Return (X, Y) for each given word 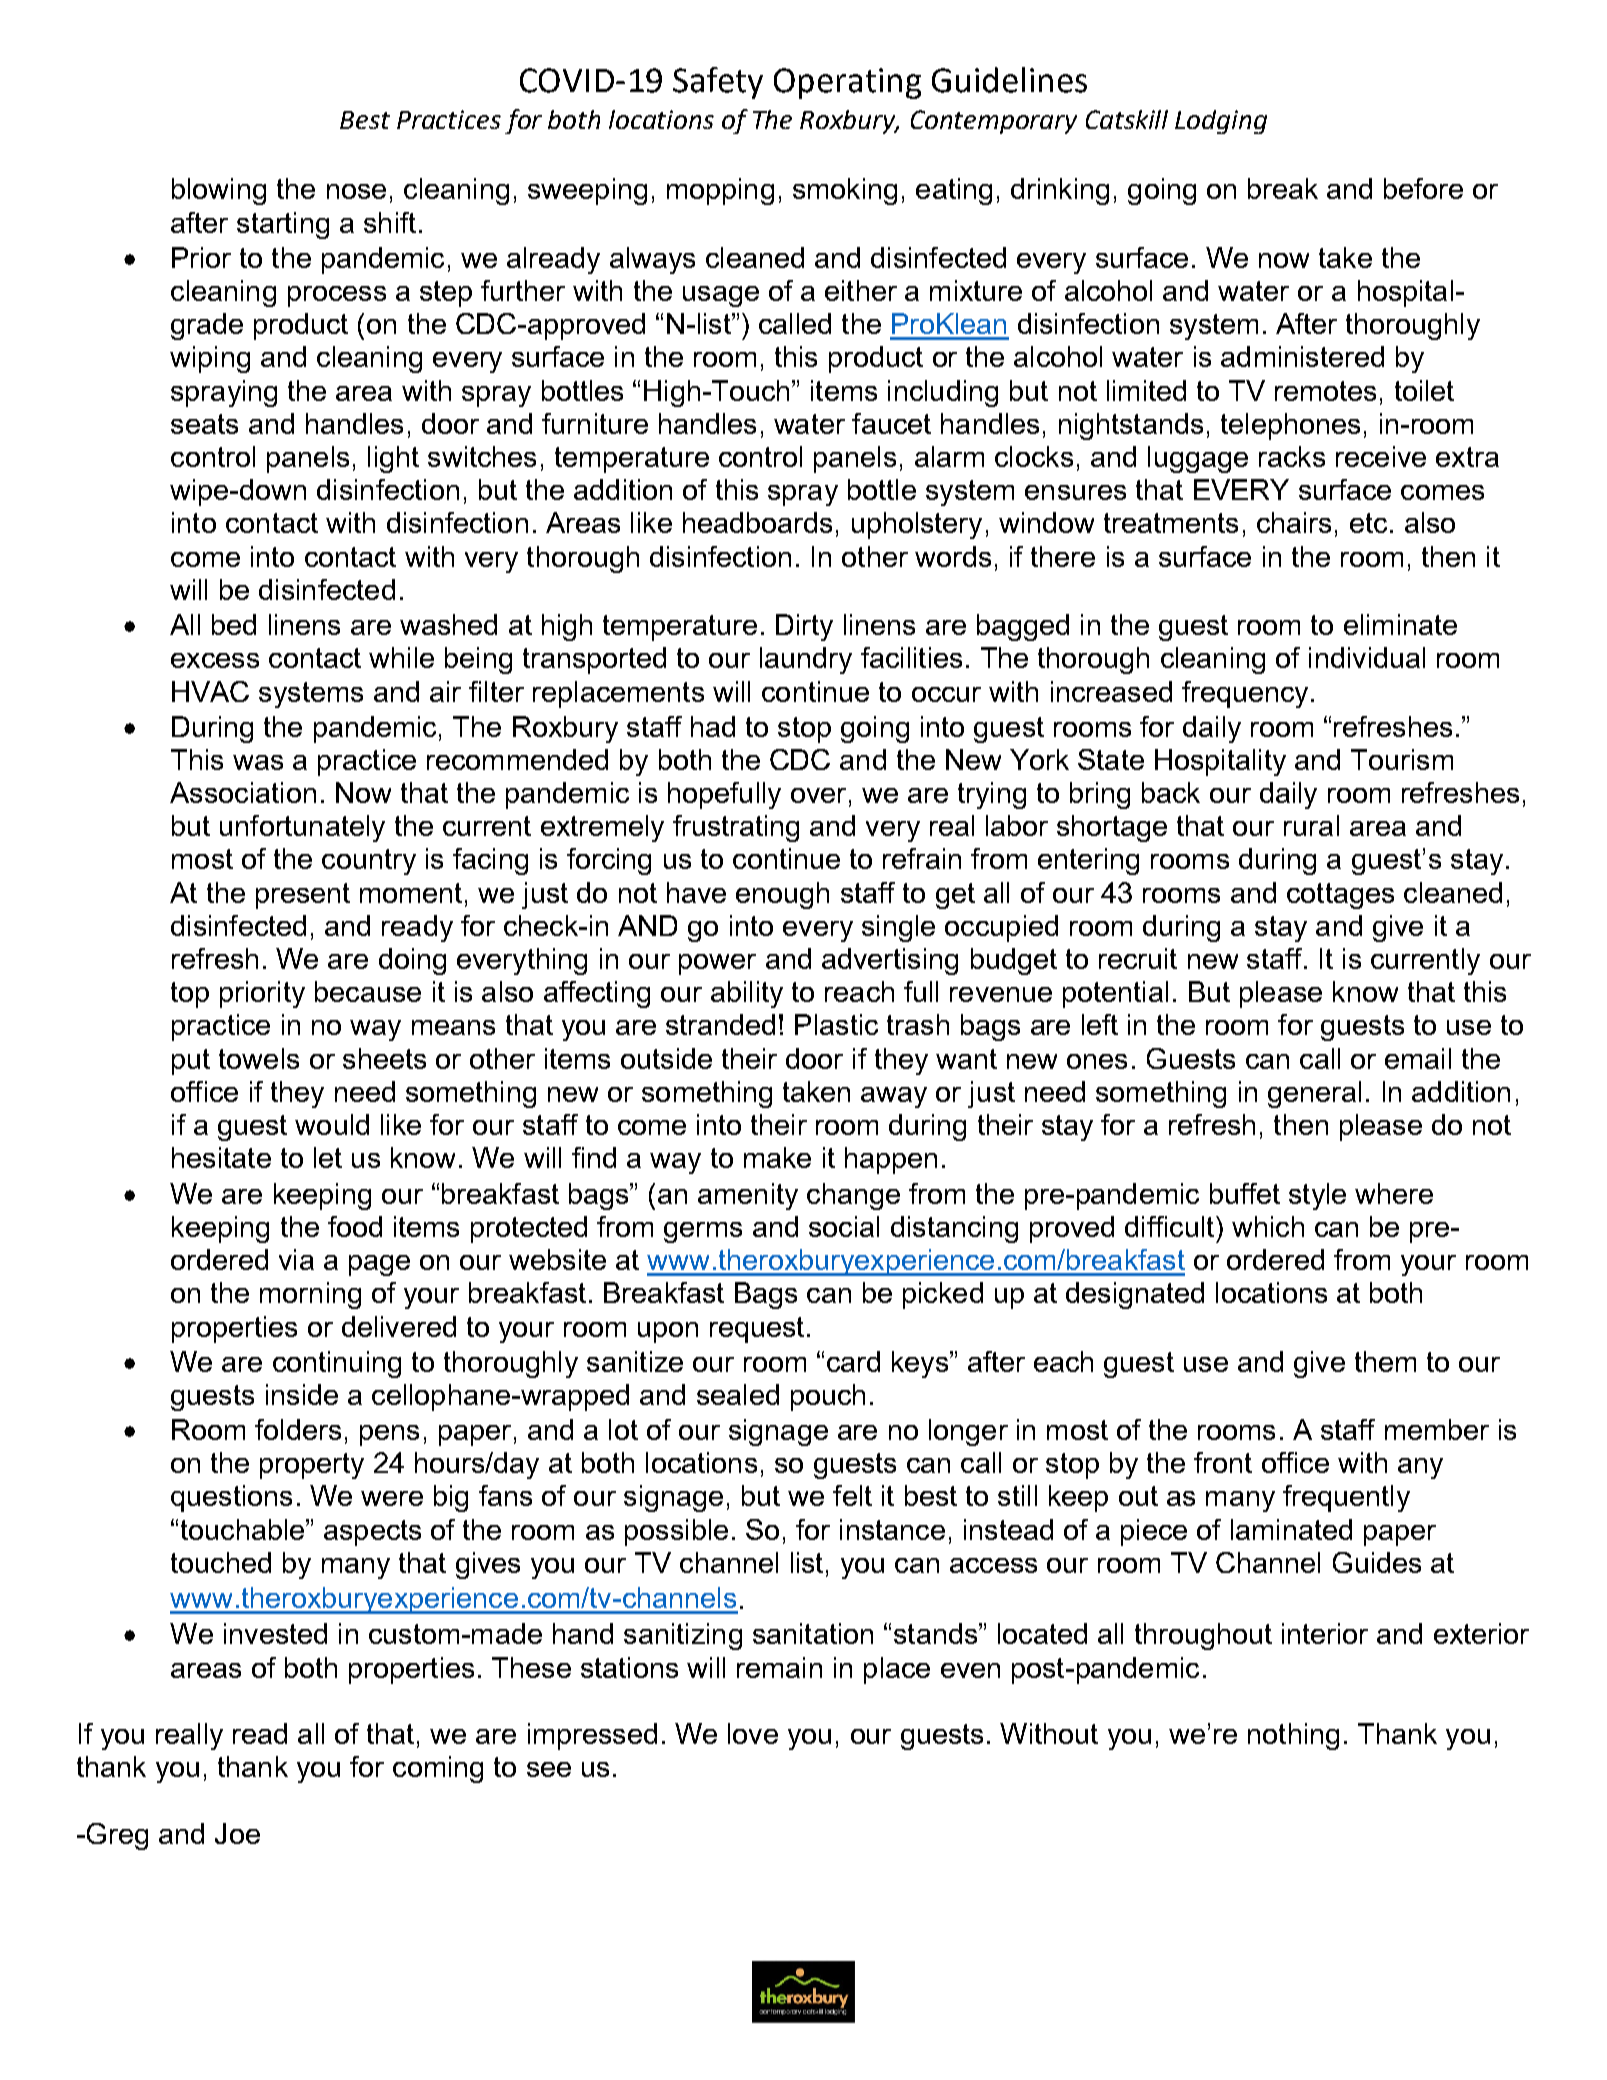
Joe (237, 1833)
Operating (847, 83)
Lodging (1221, 122)
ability (747, 994)
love (753, 1733)
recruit (1138, 958)
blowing (219, 191)
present (303, 896)
